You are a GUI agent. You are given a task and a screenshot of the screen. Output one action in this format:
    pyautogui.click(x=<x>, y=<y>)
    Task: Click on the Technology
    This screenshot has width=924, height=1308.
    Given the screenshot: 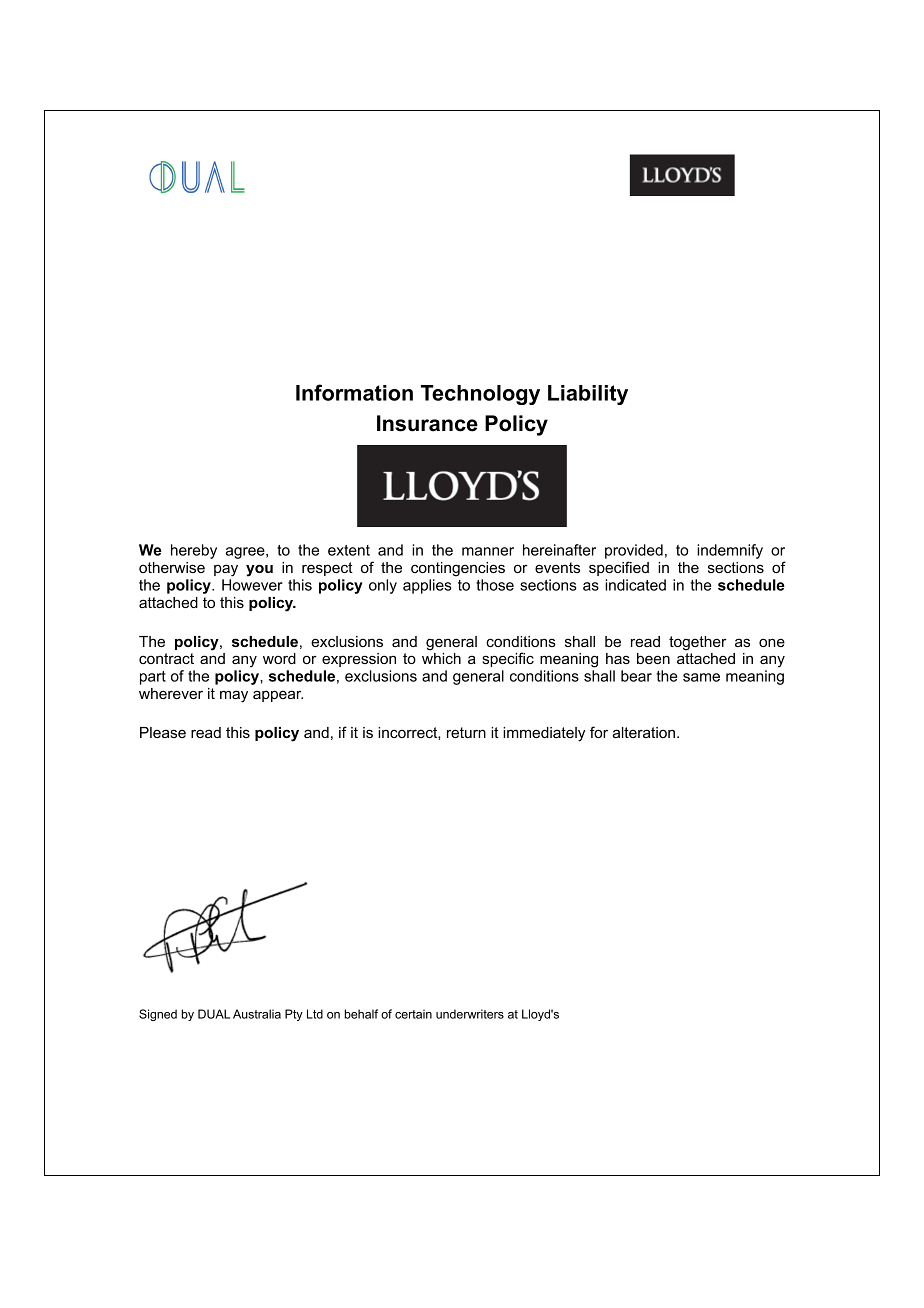 What is the action you would take?
    pyautogui.click(x=480, y=395)
